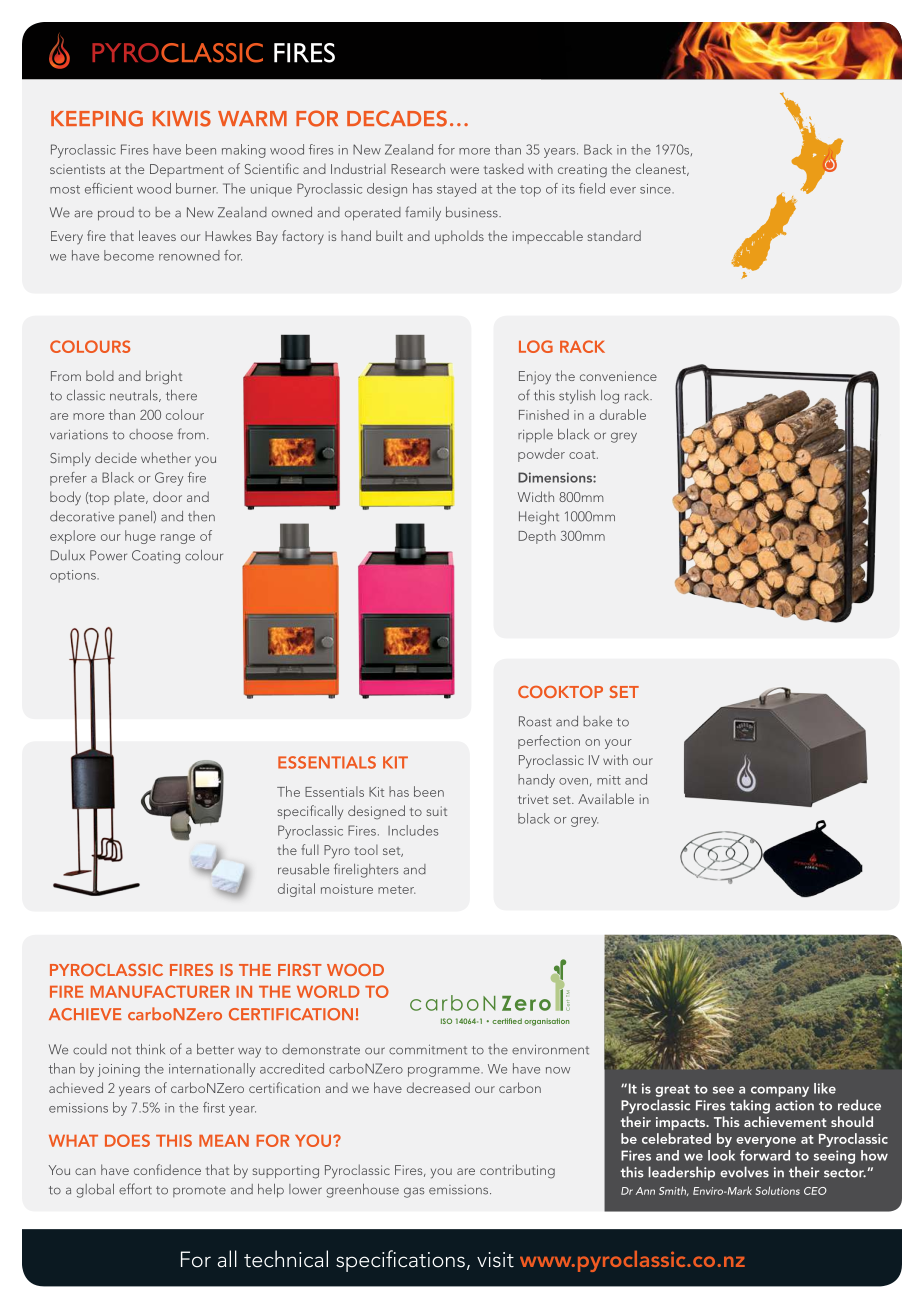 The width and height of the image is (924, 1308). I want to click on Department, so click(187, 170).
